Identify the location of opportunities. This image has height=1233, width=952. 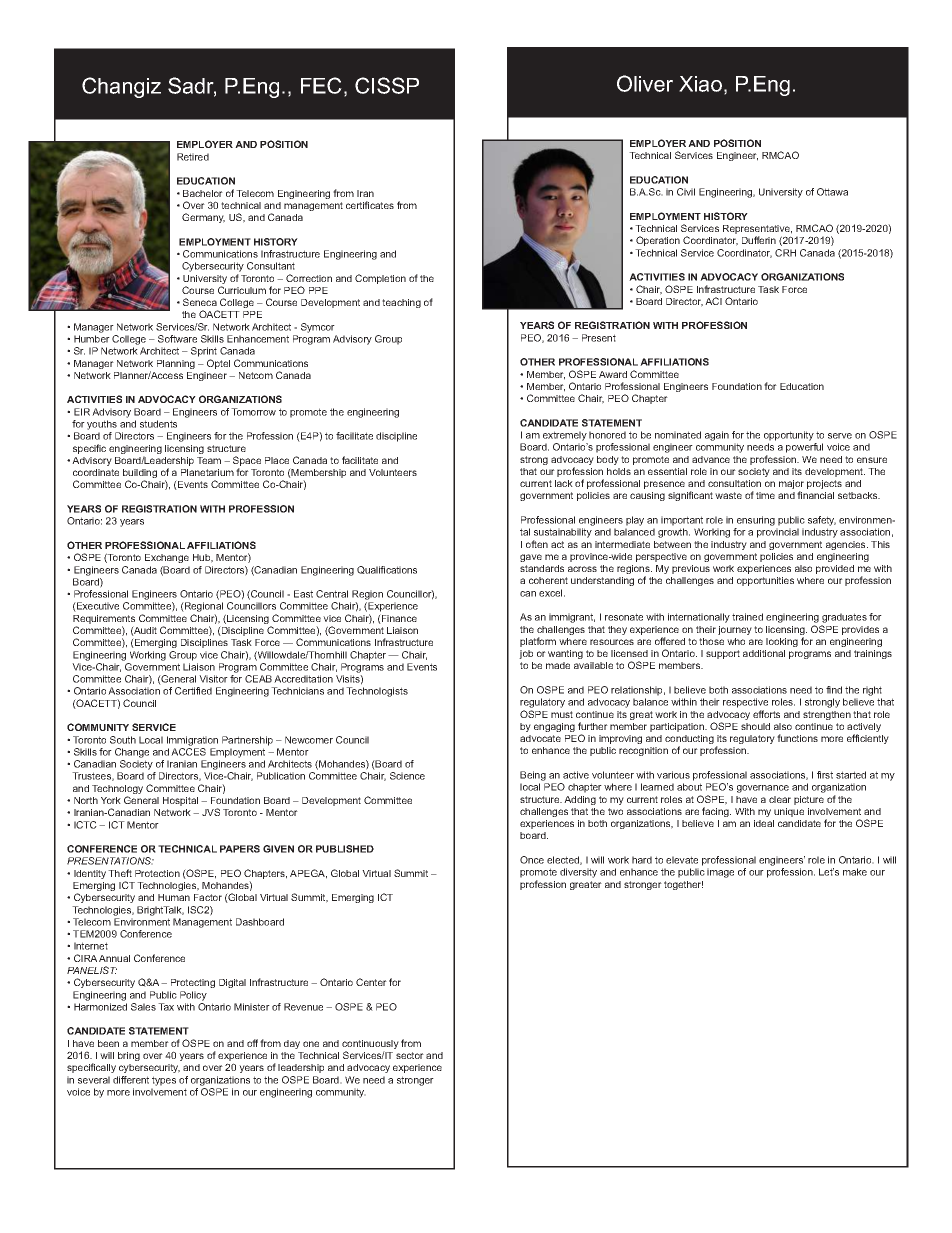
(765, 581).
